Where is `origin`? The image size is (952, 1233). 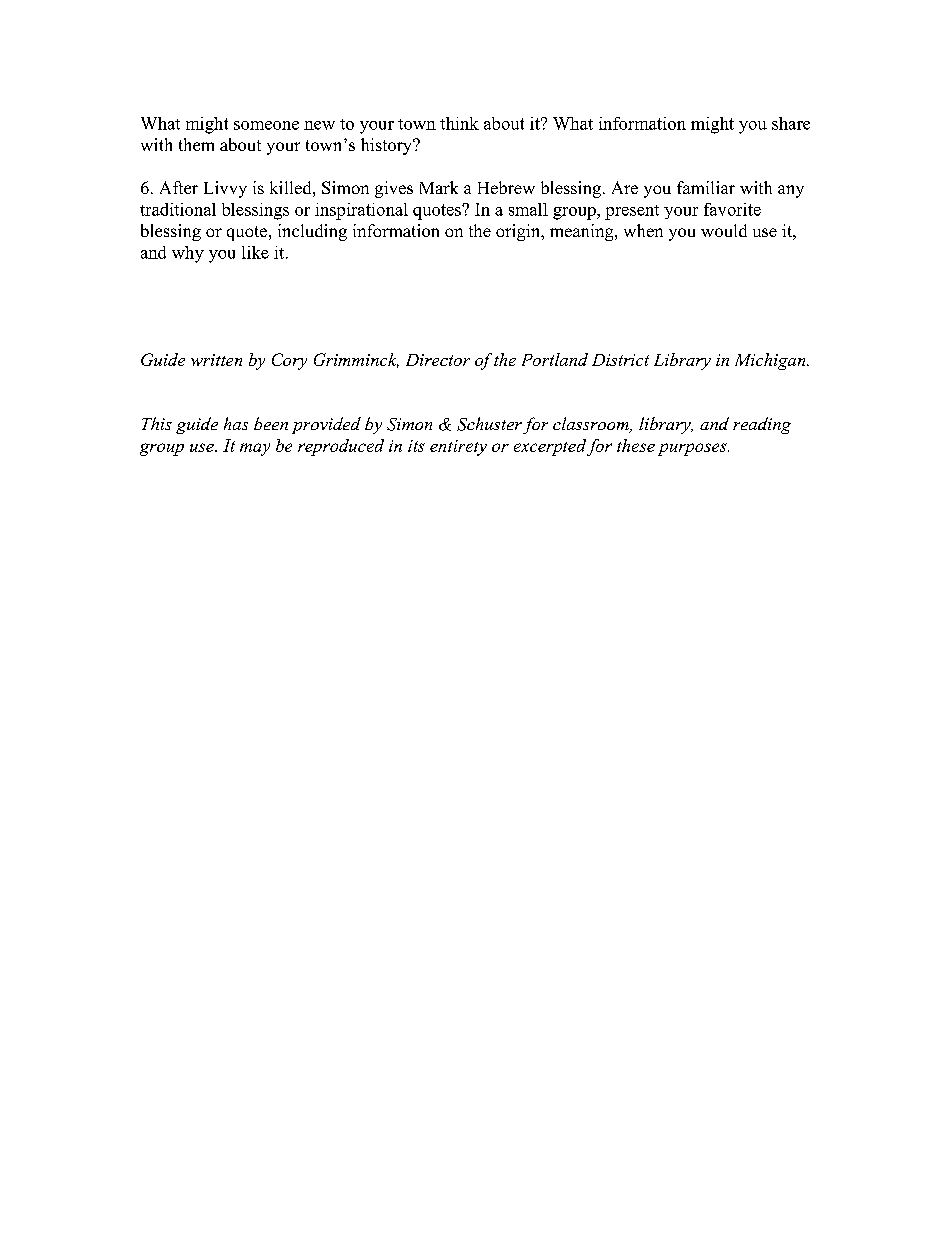
origin is located at coordinates (519, 232).
